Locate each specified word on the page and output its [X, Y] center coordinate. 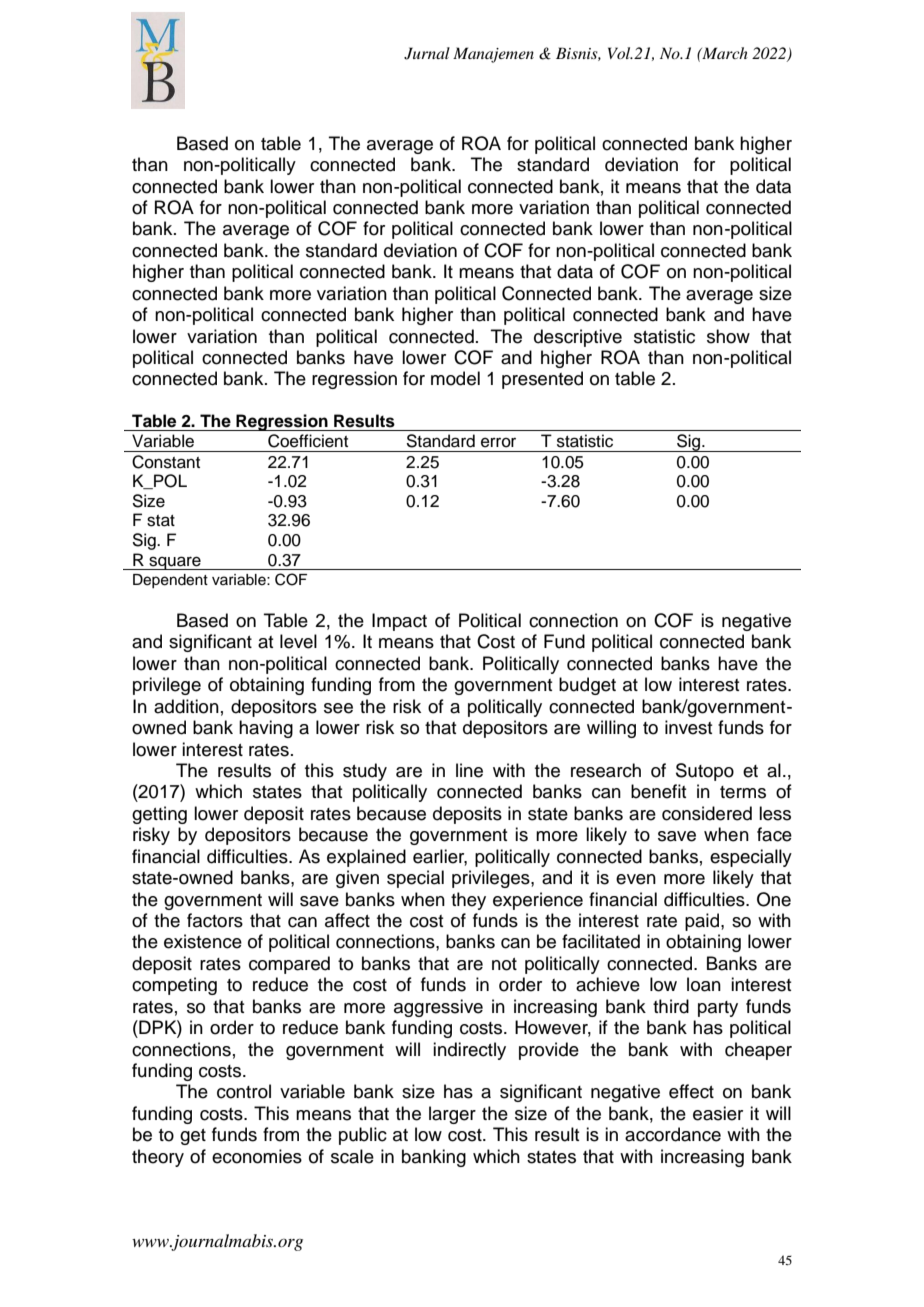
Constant [166, 462]
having [266, 729]
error [498, 442]
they [468, 901]
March [724, 53]
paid [702, 922]
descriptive [578, 338]
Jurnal [427, 53]
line [469, 770]
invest [688, 727]
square [175, 563]
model [455, 378]
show [728, 336]
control [244, 1091]
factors [215, 920]
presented [542, 380]
